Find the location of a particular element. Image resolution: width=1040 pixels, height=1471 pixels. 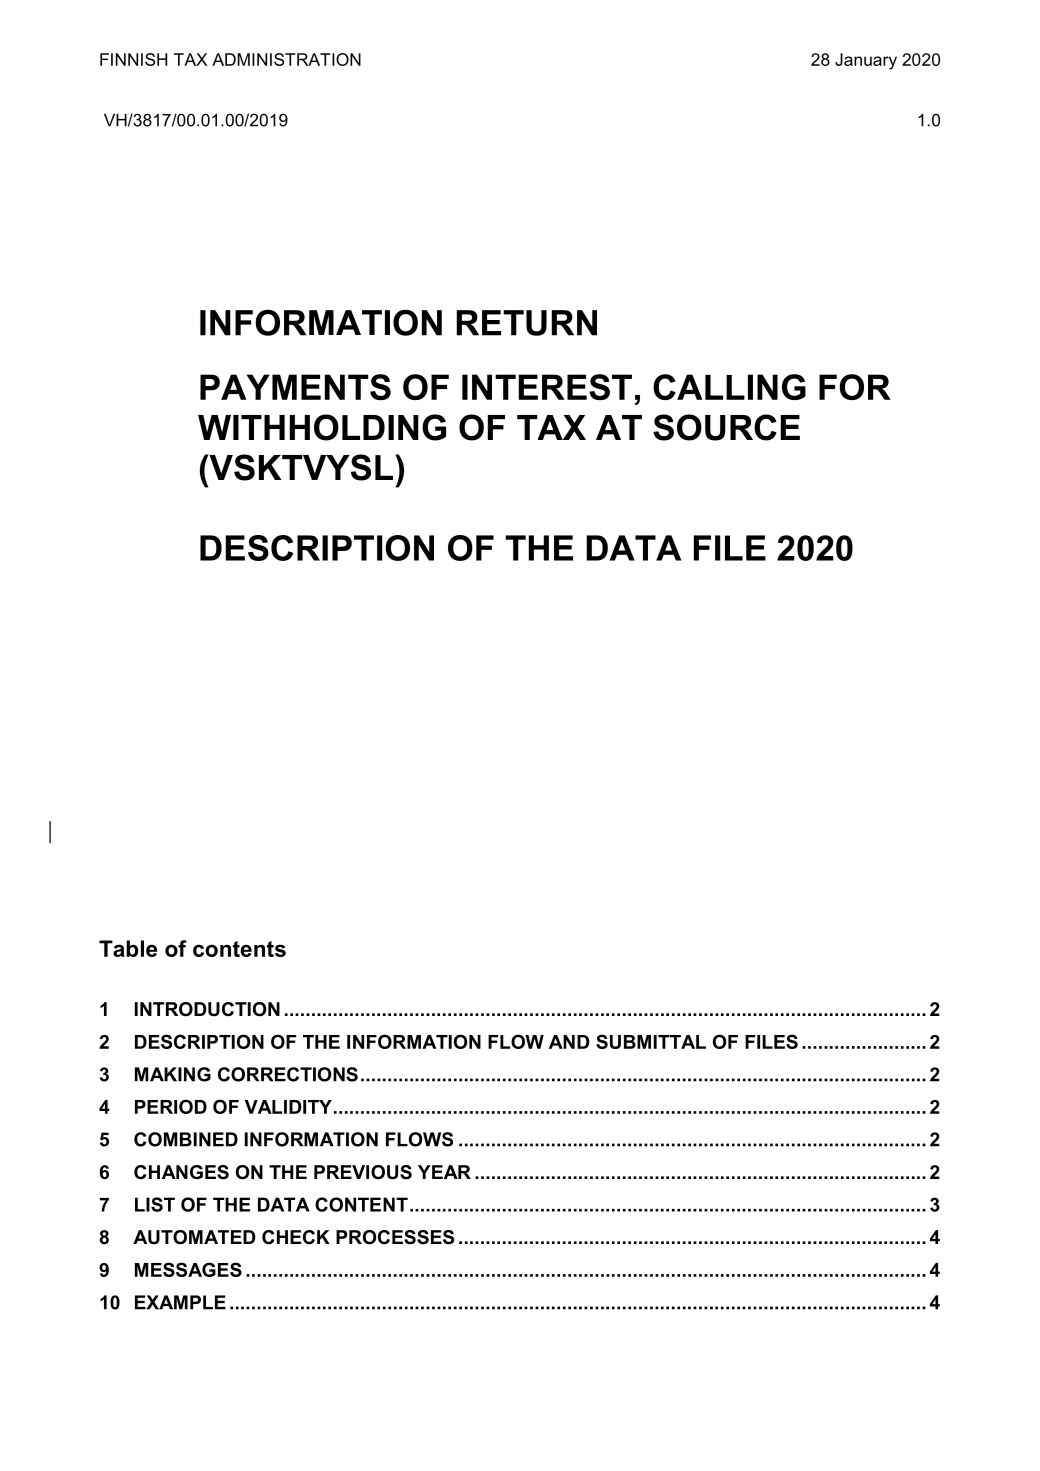

YEAR is located at coordinates (444, 1172).
